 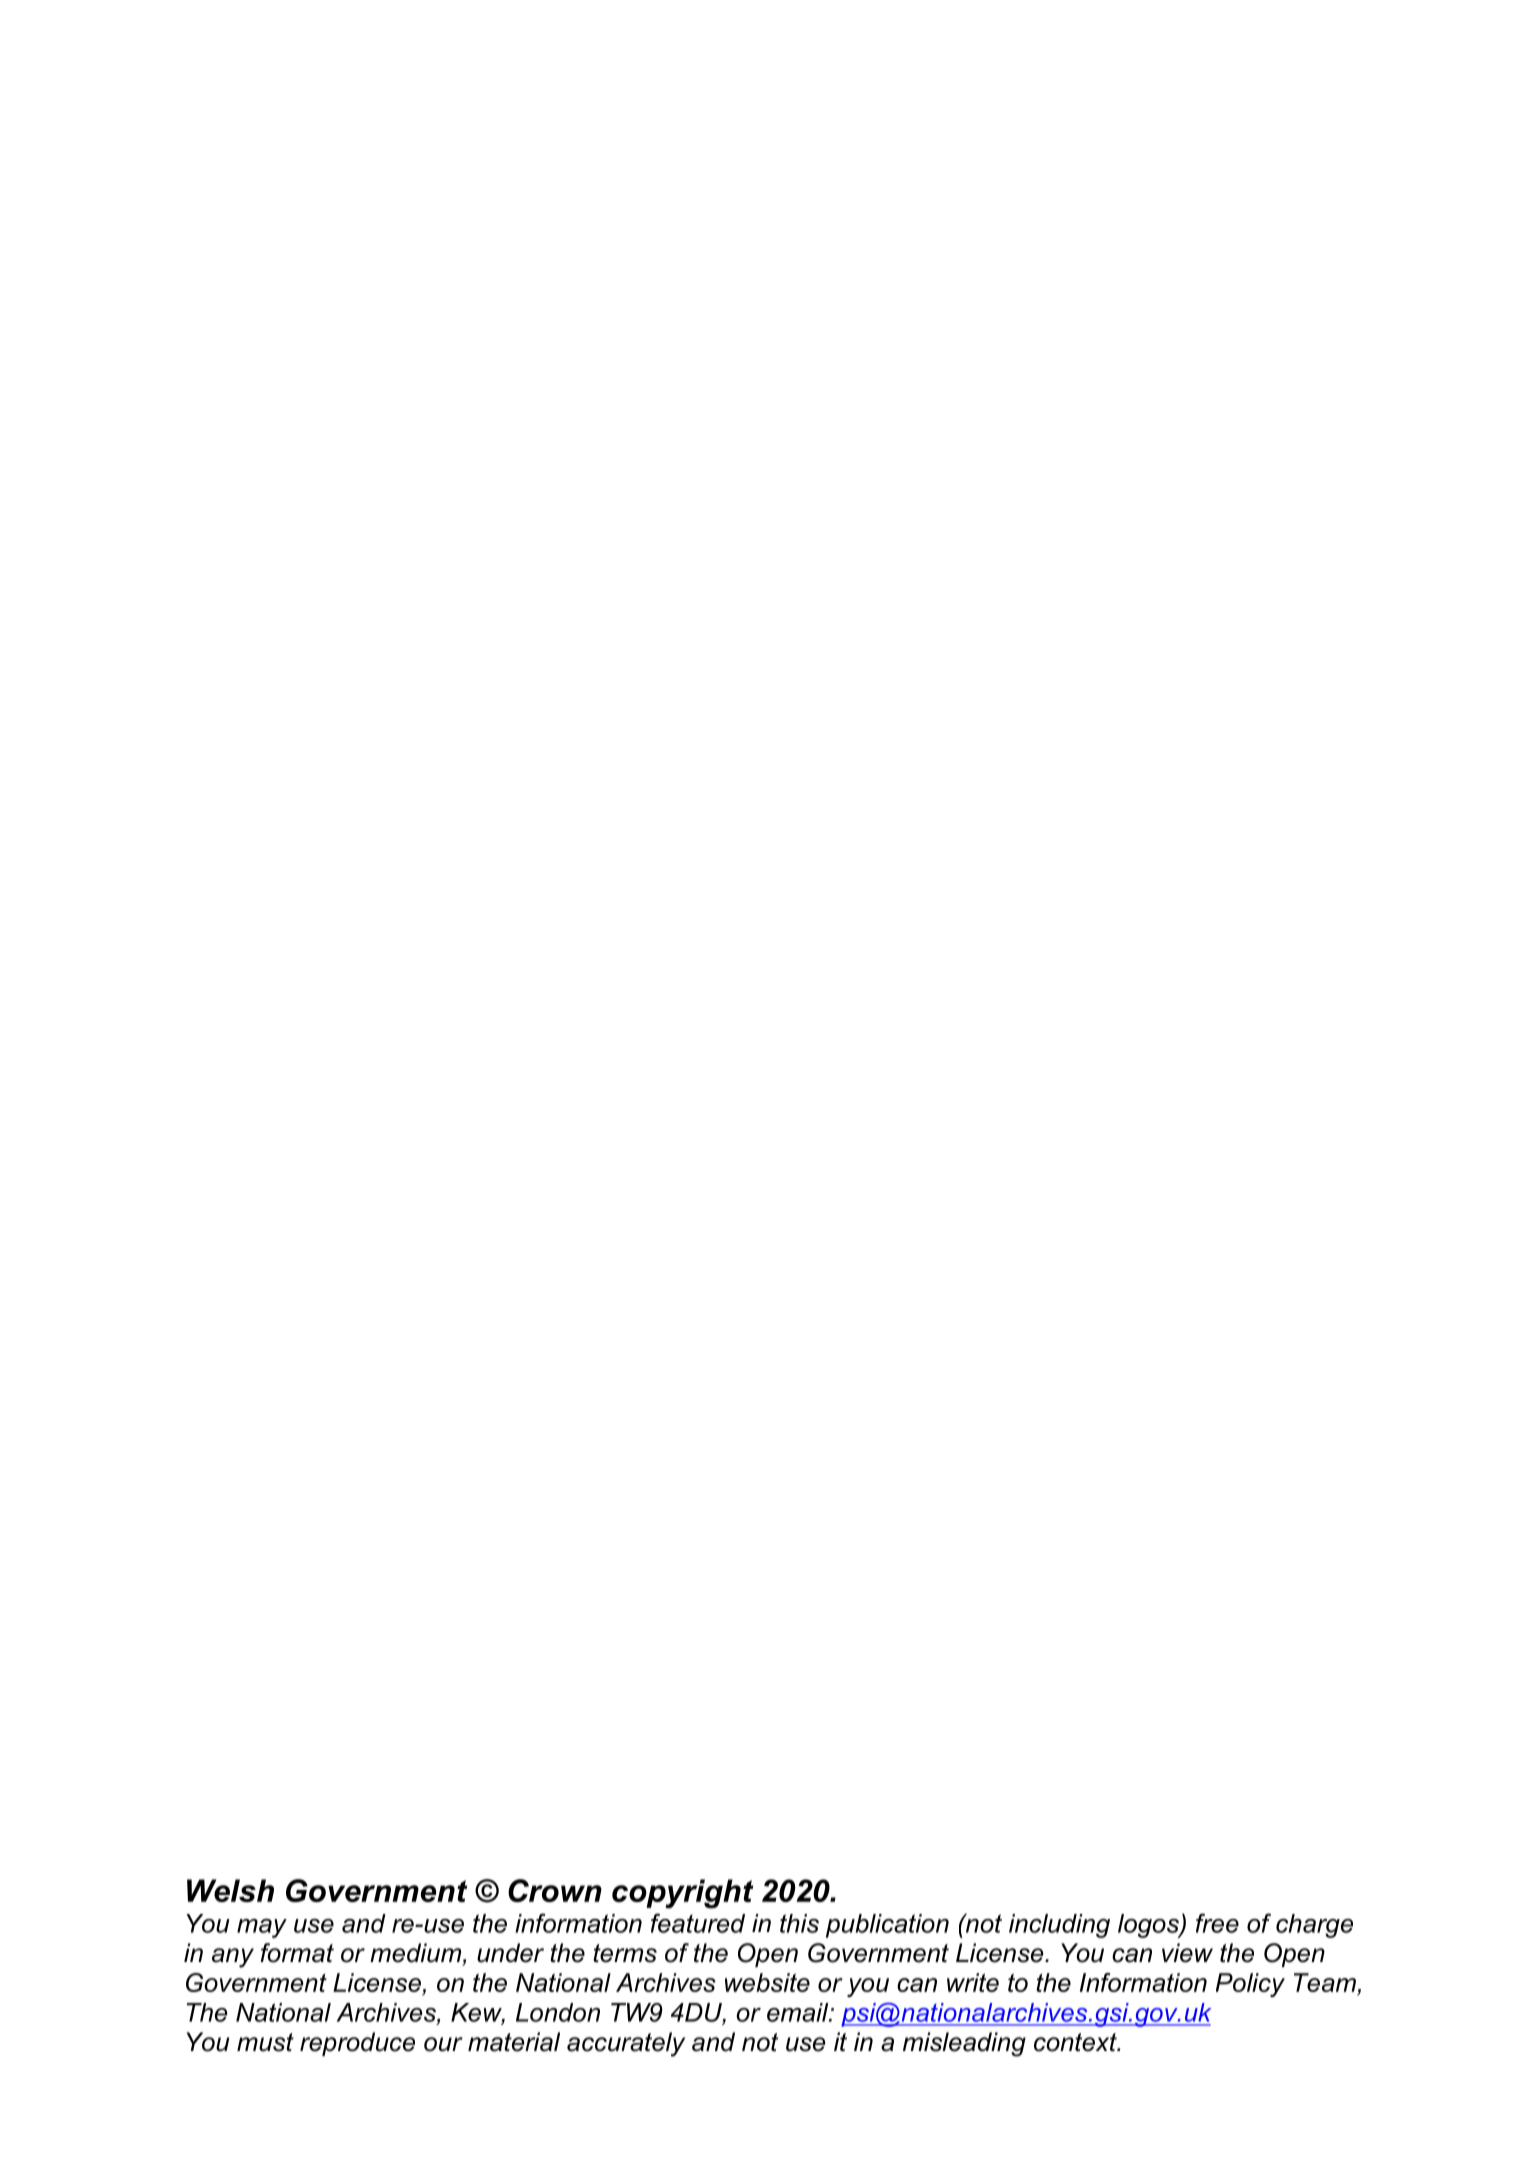 I want to click on free, so click(x=1217, y=1923).
